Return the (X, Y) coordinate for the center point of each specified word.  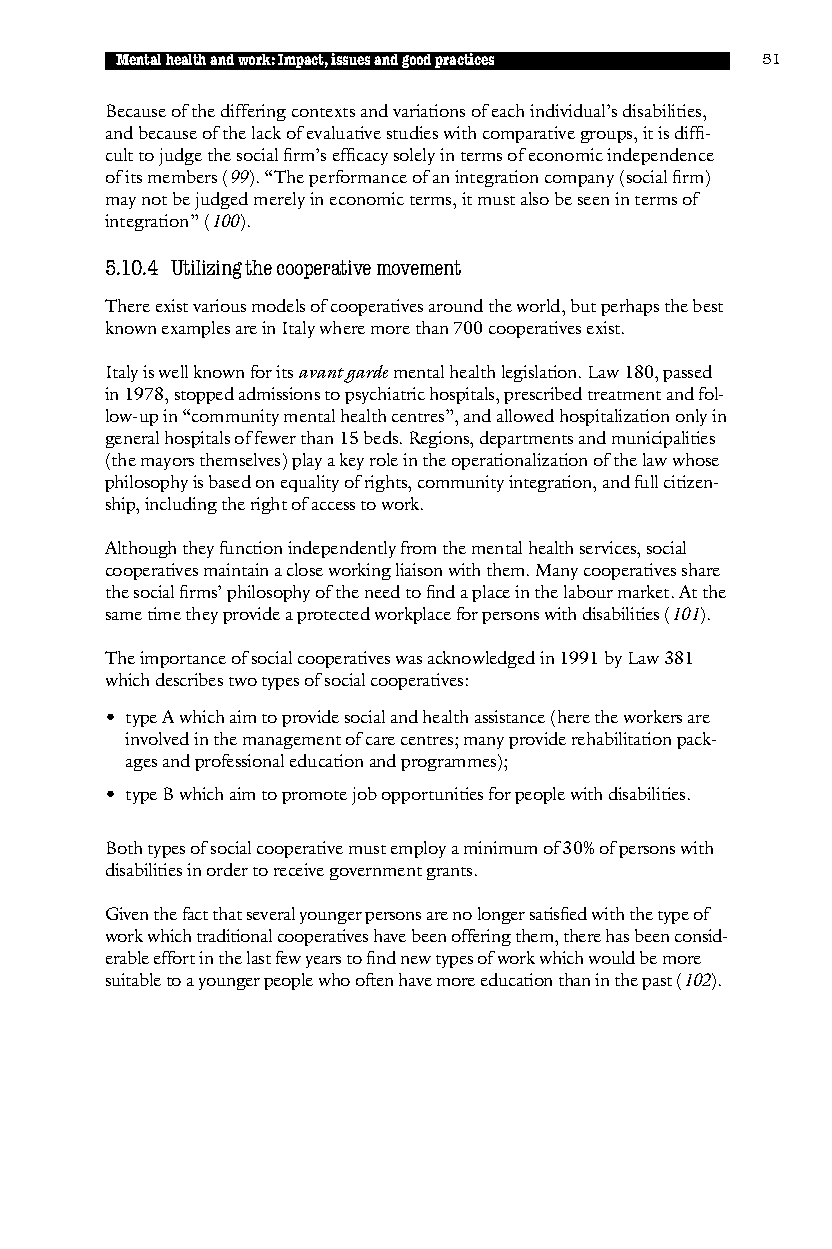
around (456, 305)
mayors (167, 464)
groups (608, 137)
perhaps (630, 307)
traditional (234, 935)
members (182, 176)
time (164, 613)
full (646, 481)
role (384, 459)
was (409, 660)
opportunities (432, 795)
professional (239, 762)
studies (412, 132)
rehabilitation (621, 738)
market (645, 591)
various (219, 305)
